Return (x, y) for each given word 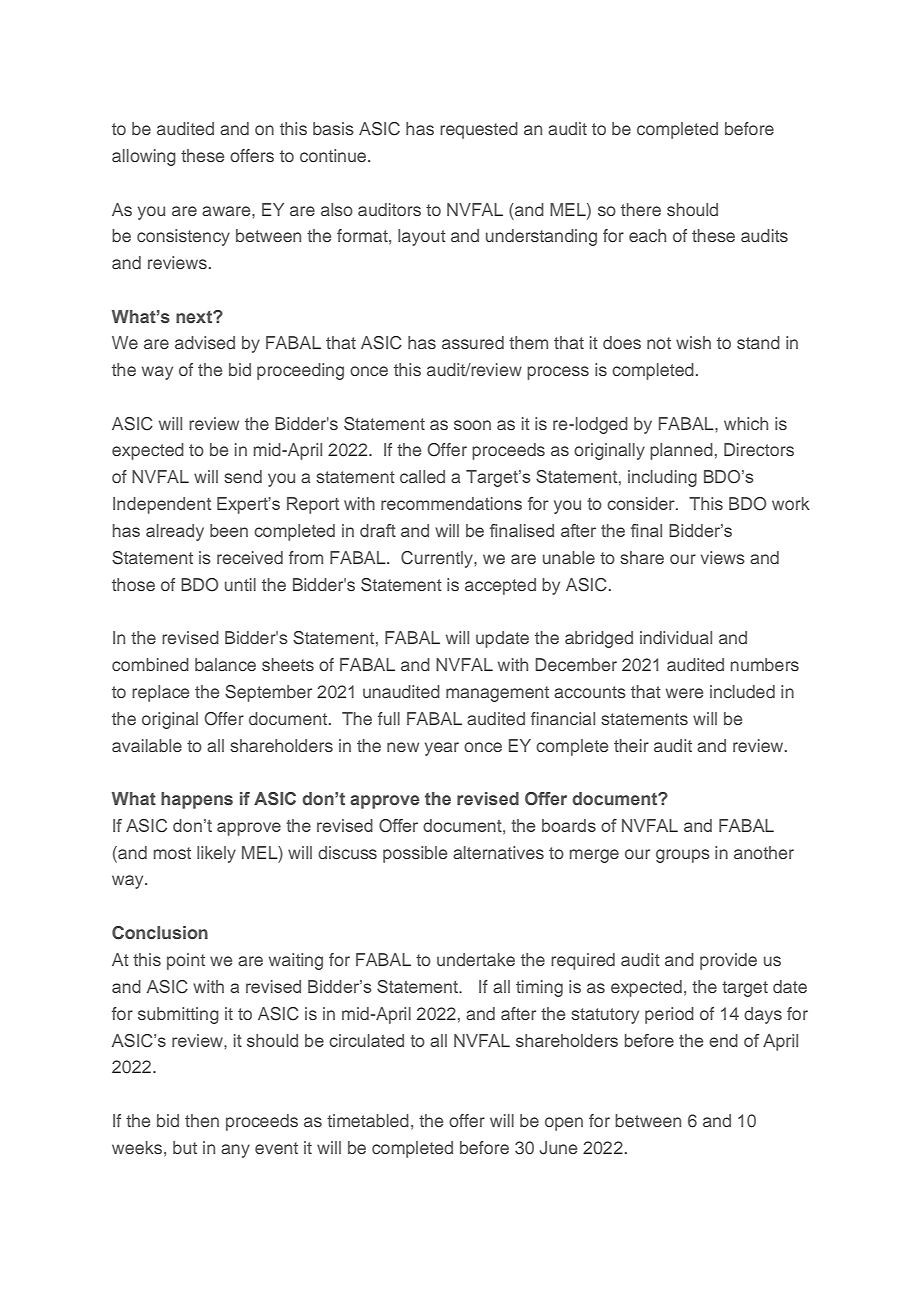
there (641, 209)
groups (683, 856)
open (564, 1124)
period (669, 1015)
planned (681, 451)
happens (197, 800)
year (442, 749)
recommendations (451, 503)
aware (227, 211)
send (243, 476)
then (202, 1120)
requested (479, 130)
